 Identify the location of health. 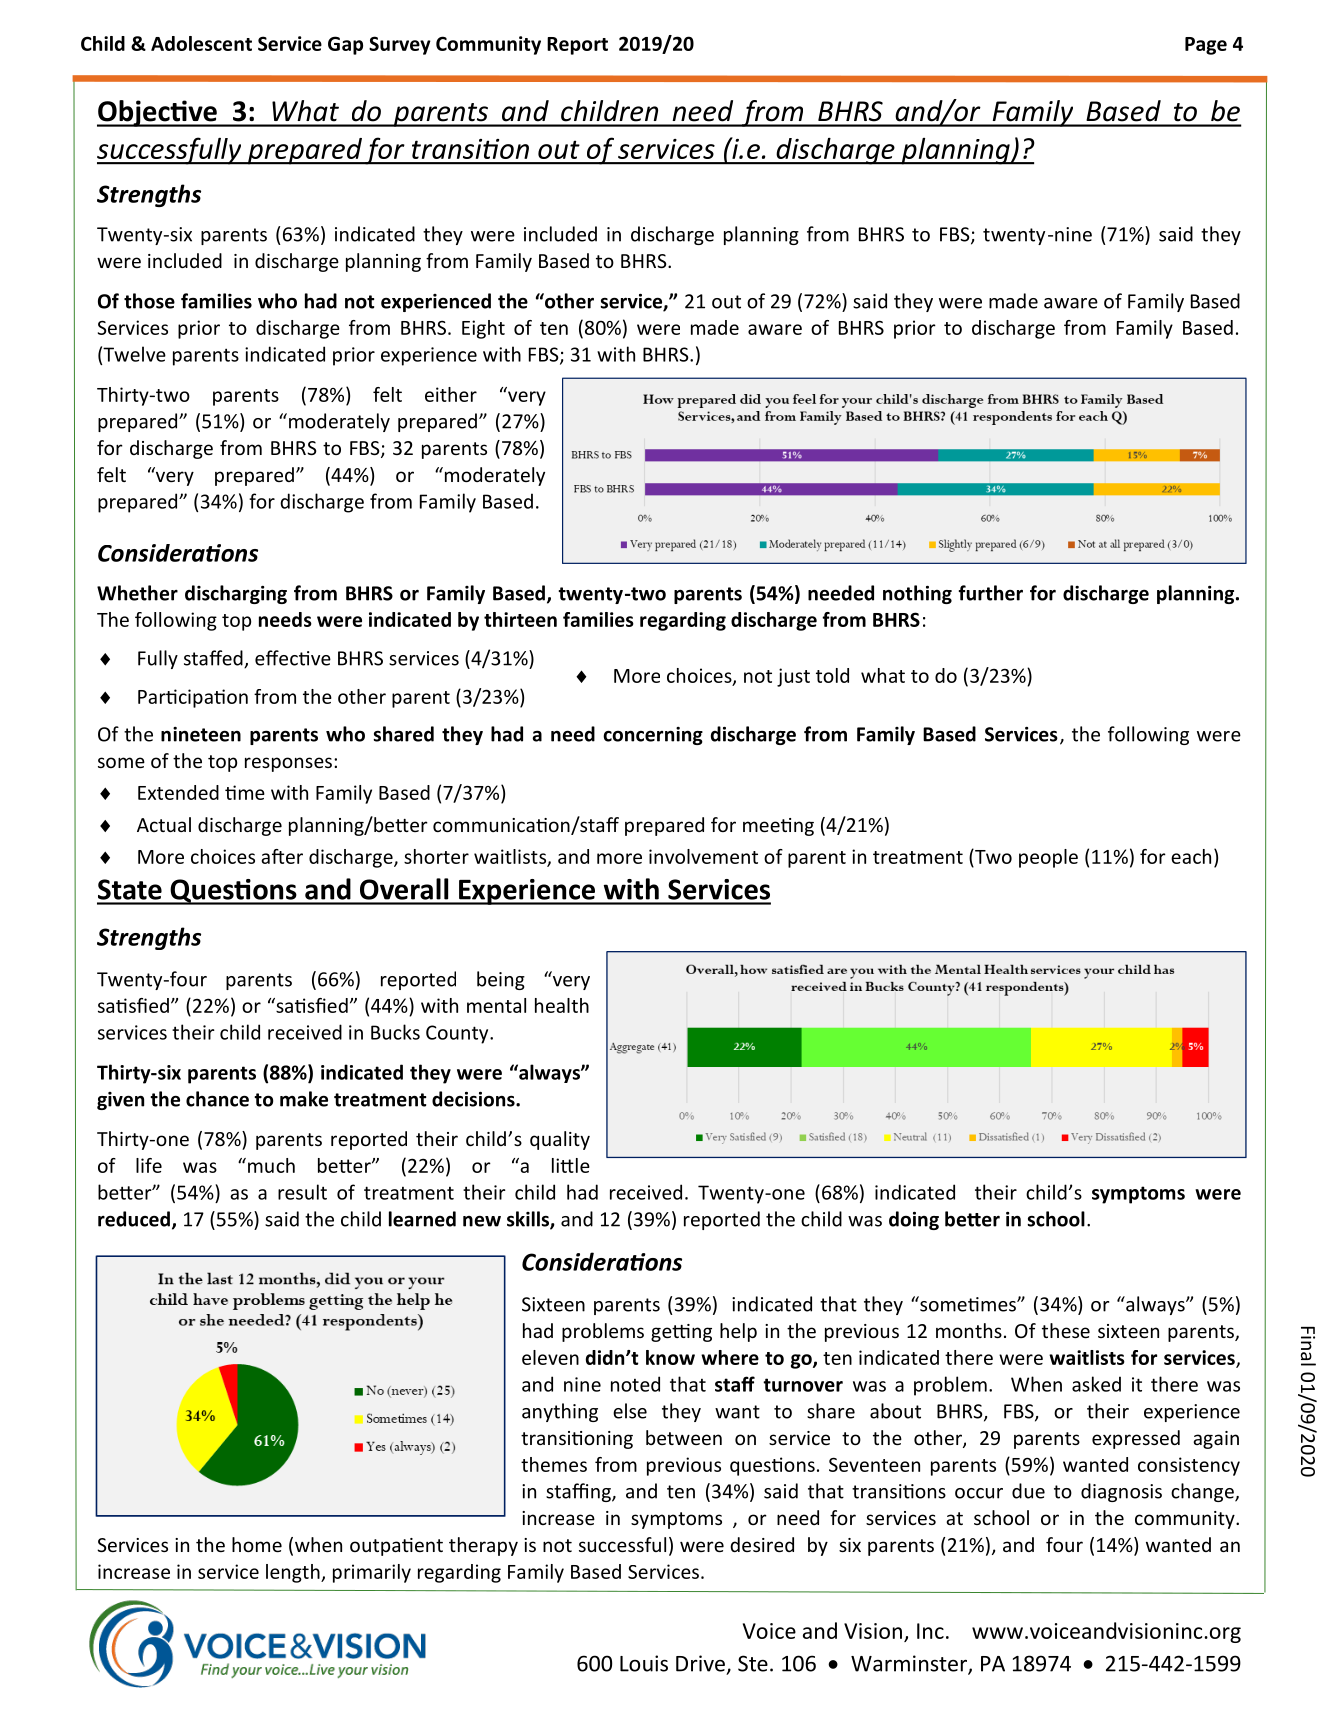
(562, 1005).
